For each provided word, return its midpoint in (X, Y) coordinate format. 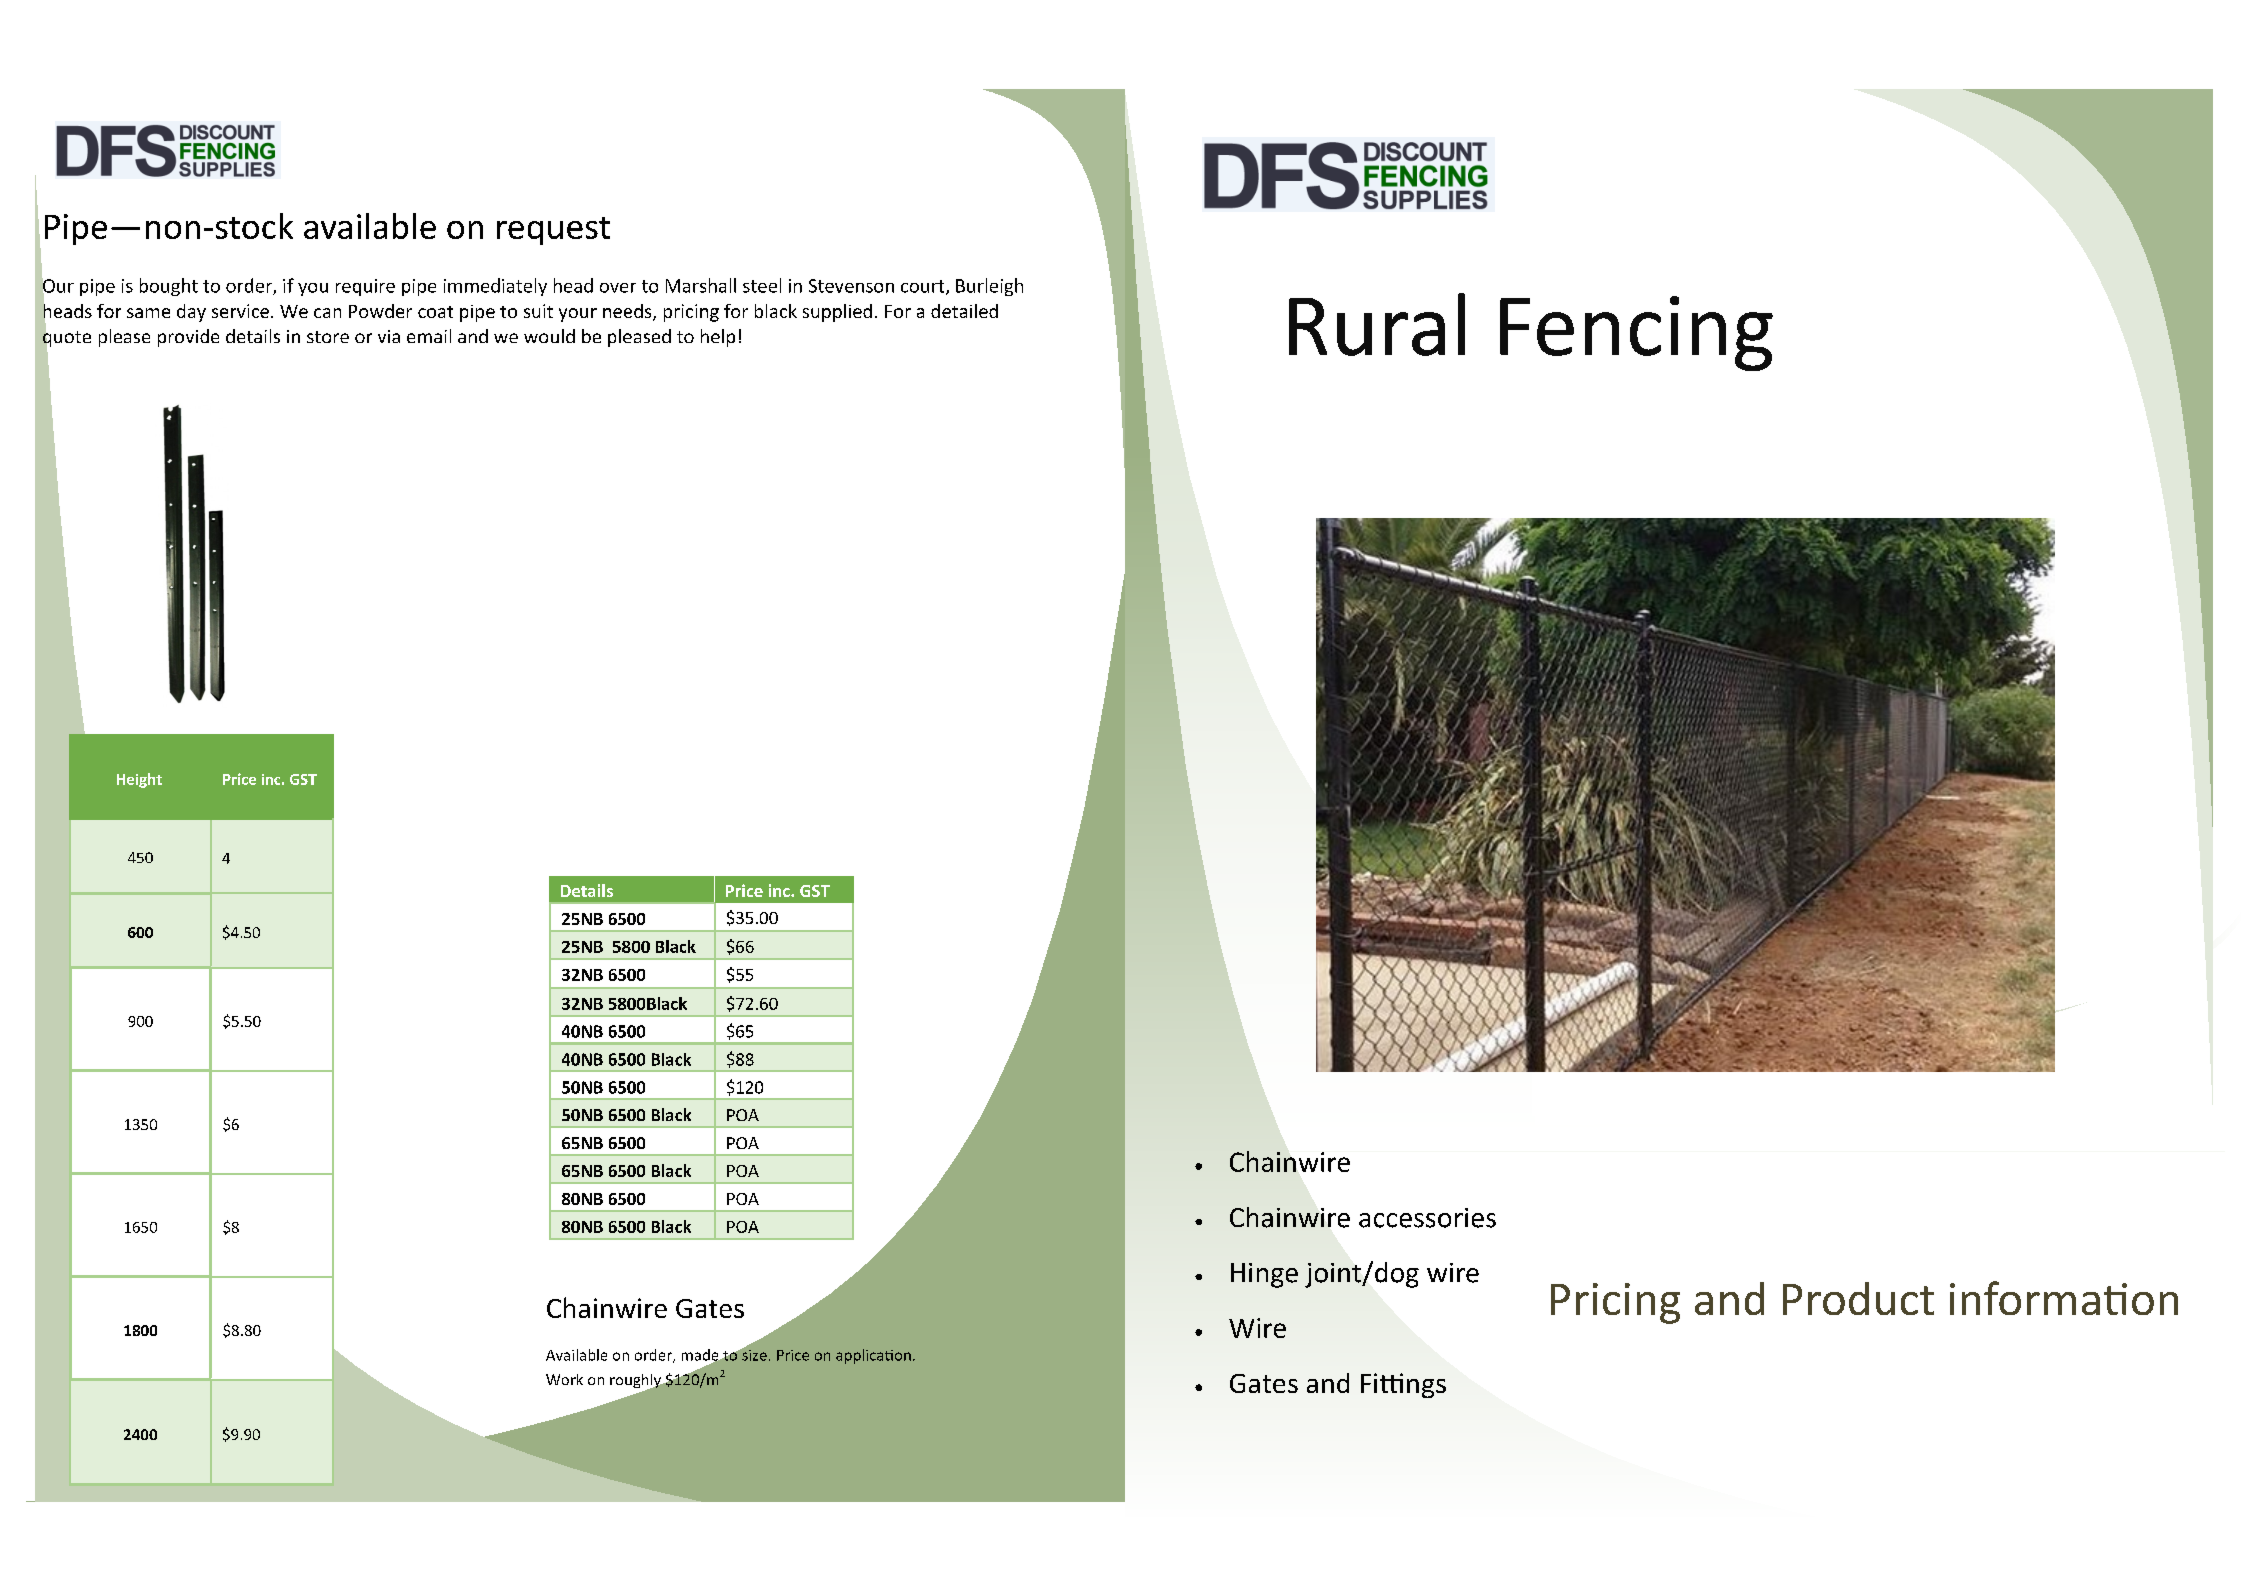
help (718, 338)
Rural (1377, 324)
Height (139, 780)
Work (564, 1379)
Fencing (1636, 333)
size (753, 1354)
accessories (1427, 1218)
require (365, 287)
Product (1858, 1298)
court (924, 287)
